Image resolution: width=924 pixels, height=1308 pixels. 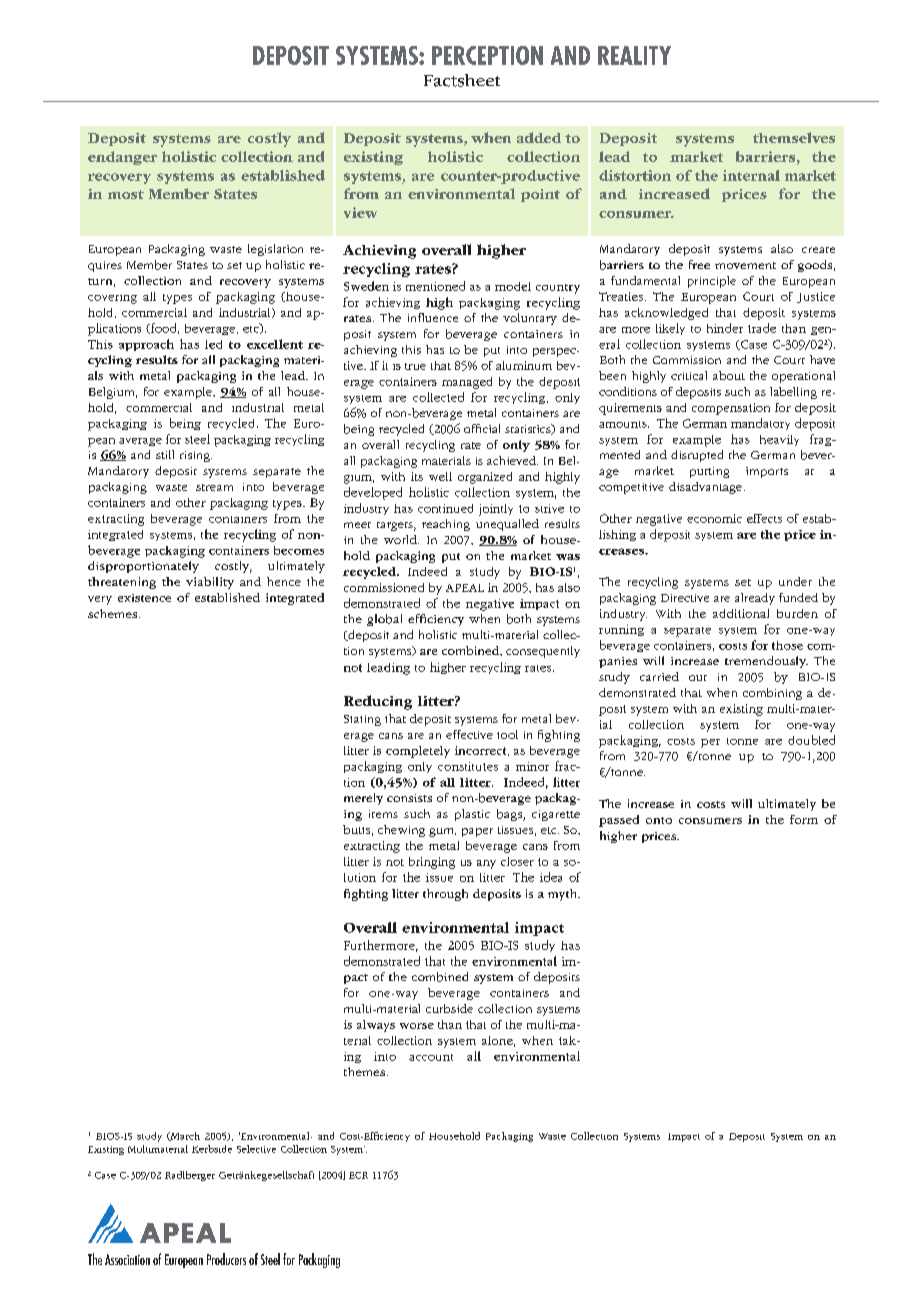 What do you see at coordinates (729, 375) in the image?
I see `about` at bounding box center [729, 375].
